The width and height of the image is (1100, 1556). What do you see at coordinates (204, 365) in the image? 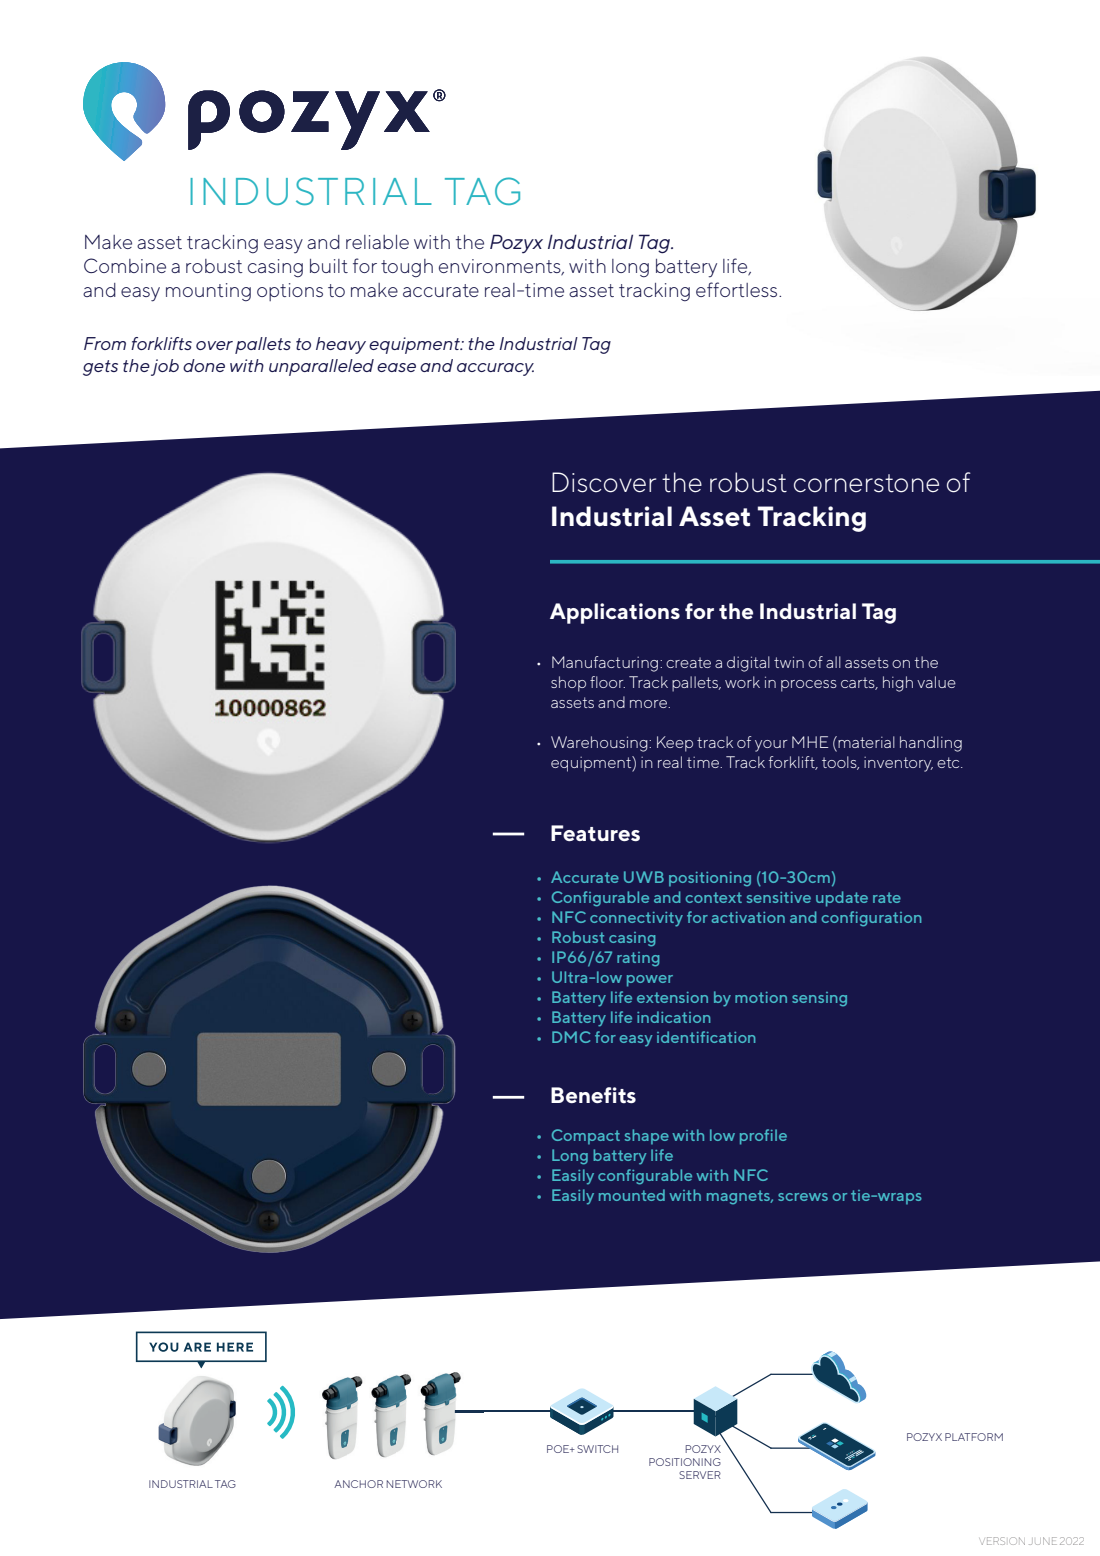
I see `done` at bounding box center [204, 365].
